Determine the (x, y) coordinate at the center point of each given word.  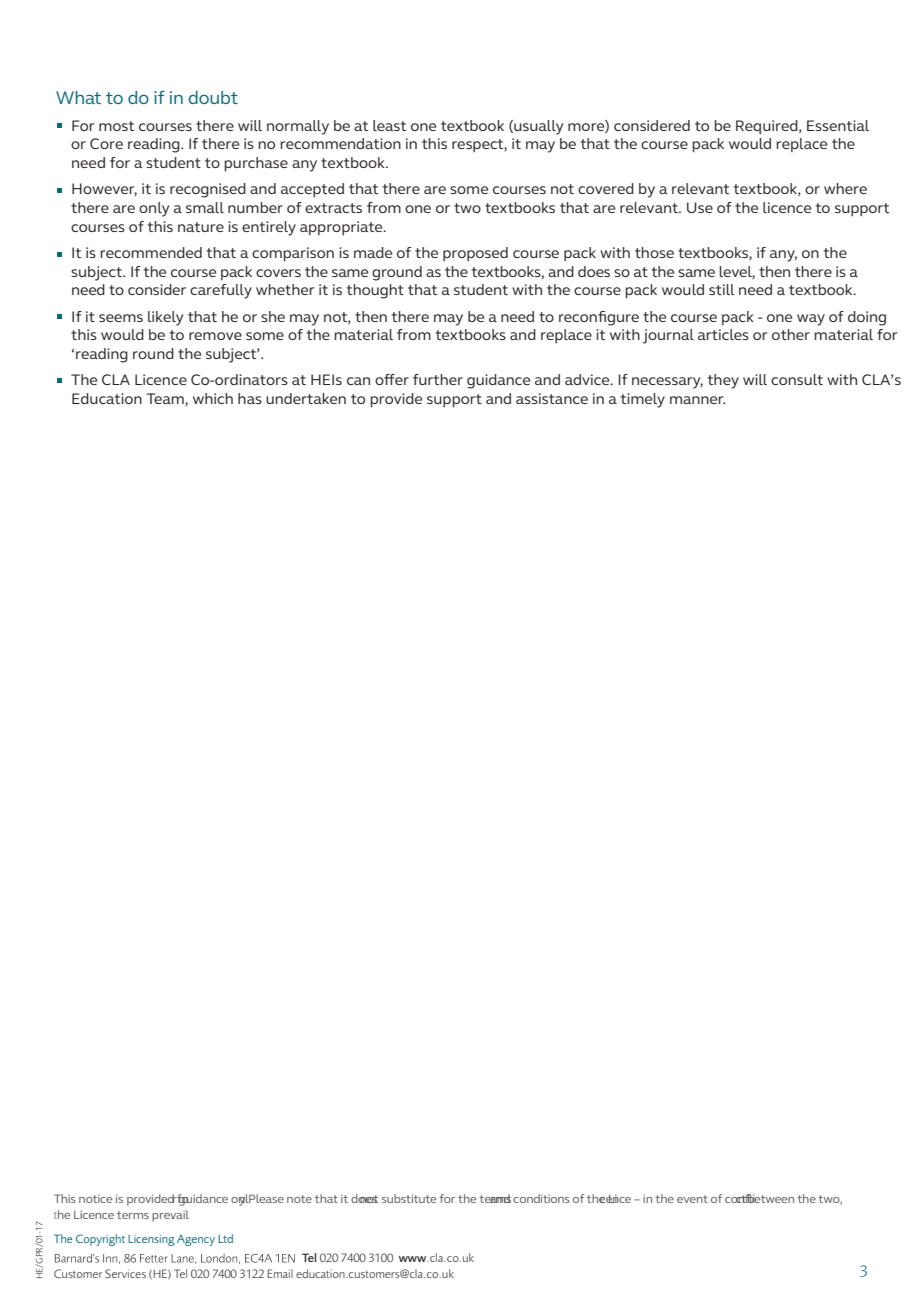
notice (95, 1198)
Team (166, 399)
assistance (552, 398)
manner (697, 400)
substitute (409, 1198)
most (116, 126)
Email (280, 1273)
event (692, 1199)
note (299, 1199)
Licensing (151, 1240)
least (389, 125)
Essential (838, 125)
